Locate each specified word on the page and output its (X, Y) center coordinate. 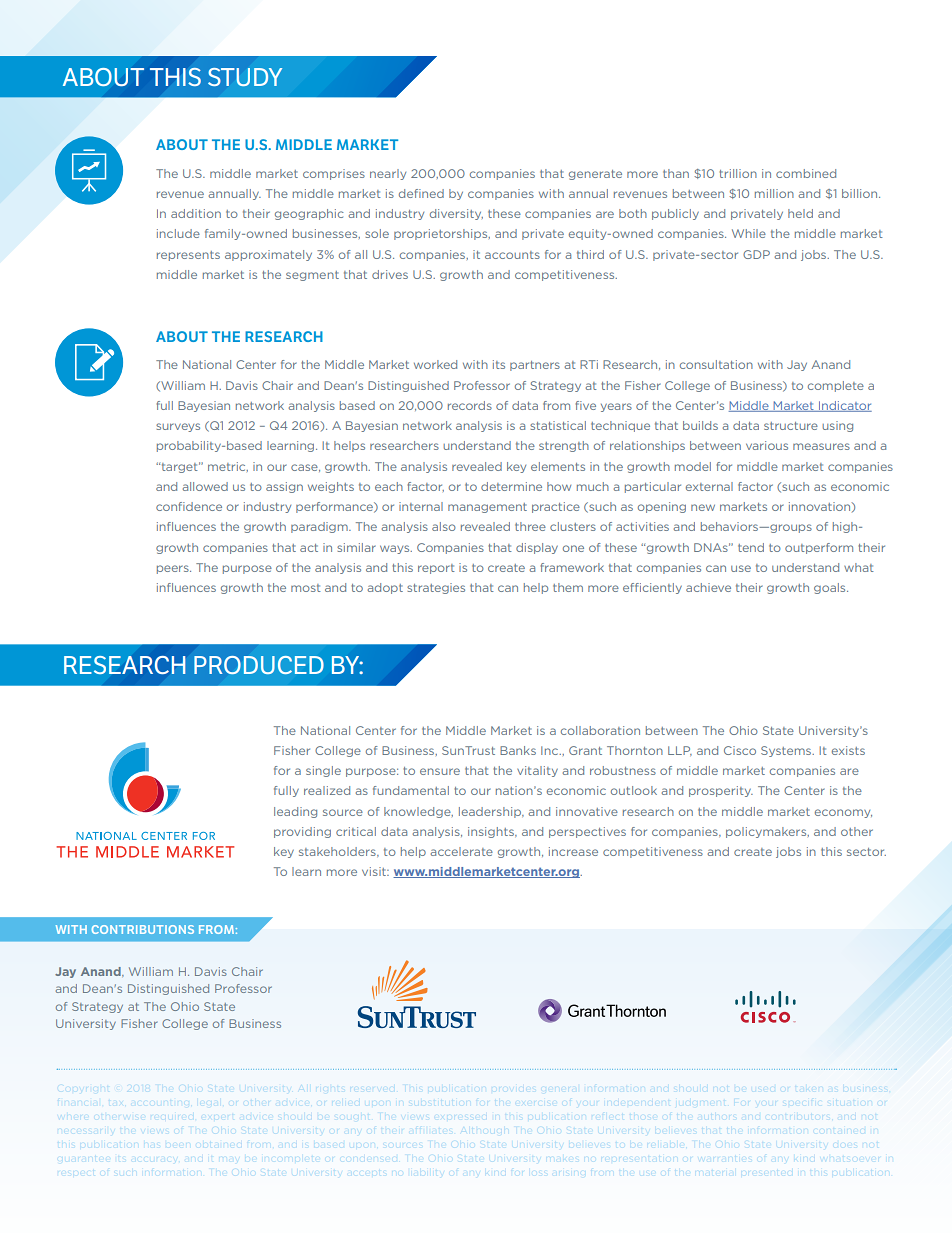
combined (806, 173)
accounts (512, 255)
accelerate (461, 851)
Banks (518, 750)
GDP (756, 254)
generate (595, 175)
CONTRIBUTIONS (143, 929)
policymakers (767, 832)
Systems (787, 751)
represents (188, 256)
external (709, 486)
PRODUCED (259, 665)
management (487, 508)
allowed (205, 486)
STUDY (245, 77)
